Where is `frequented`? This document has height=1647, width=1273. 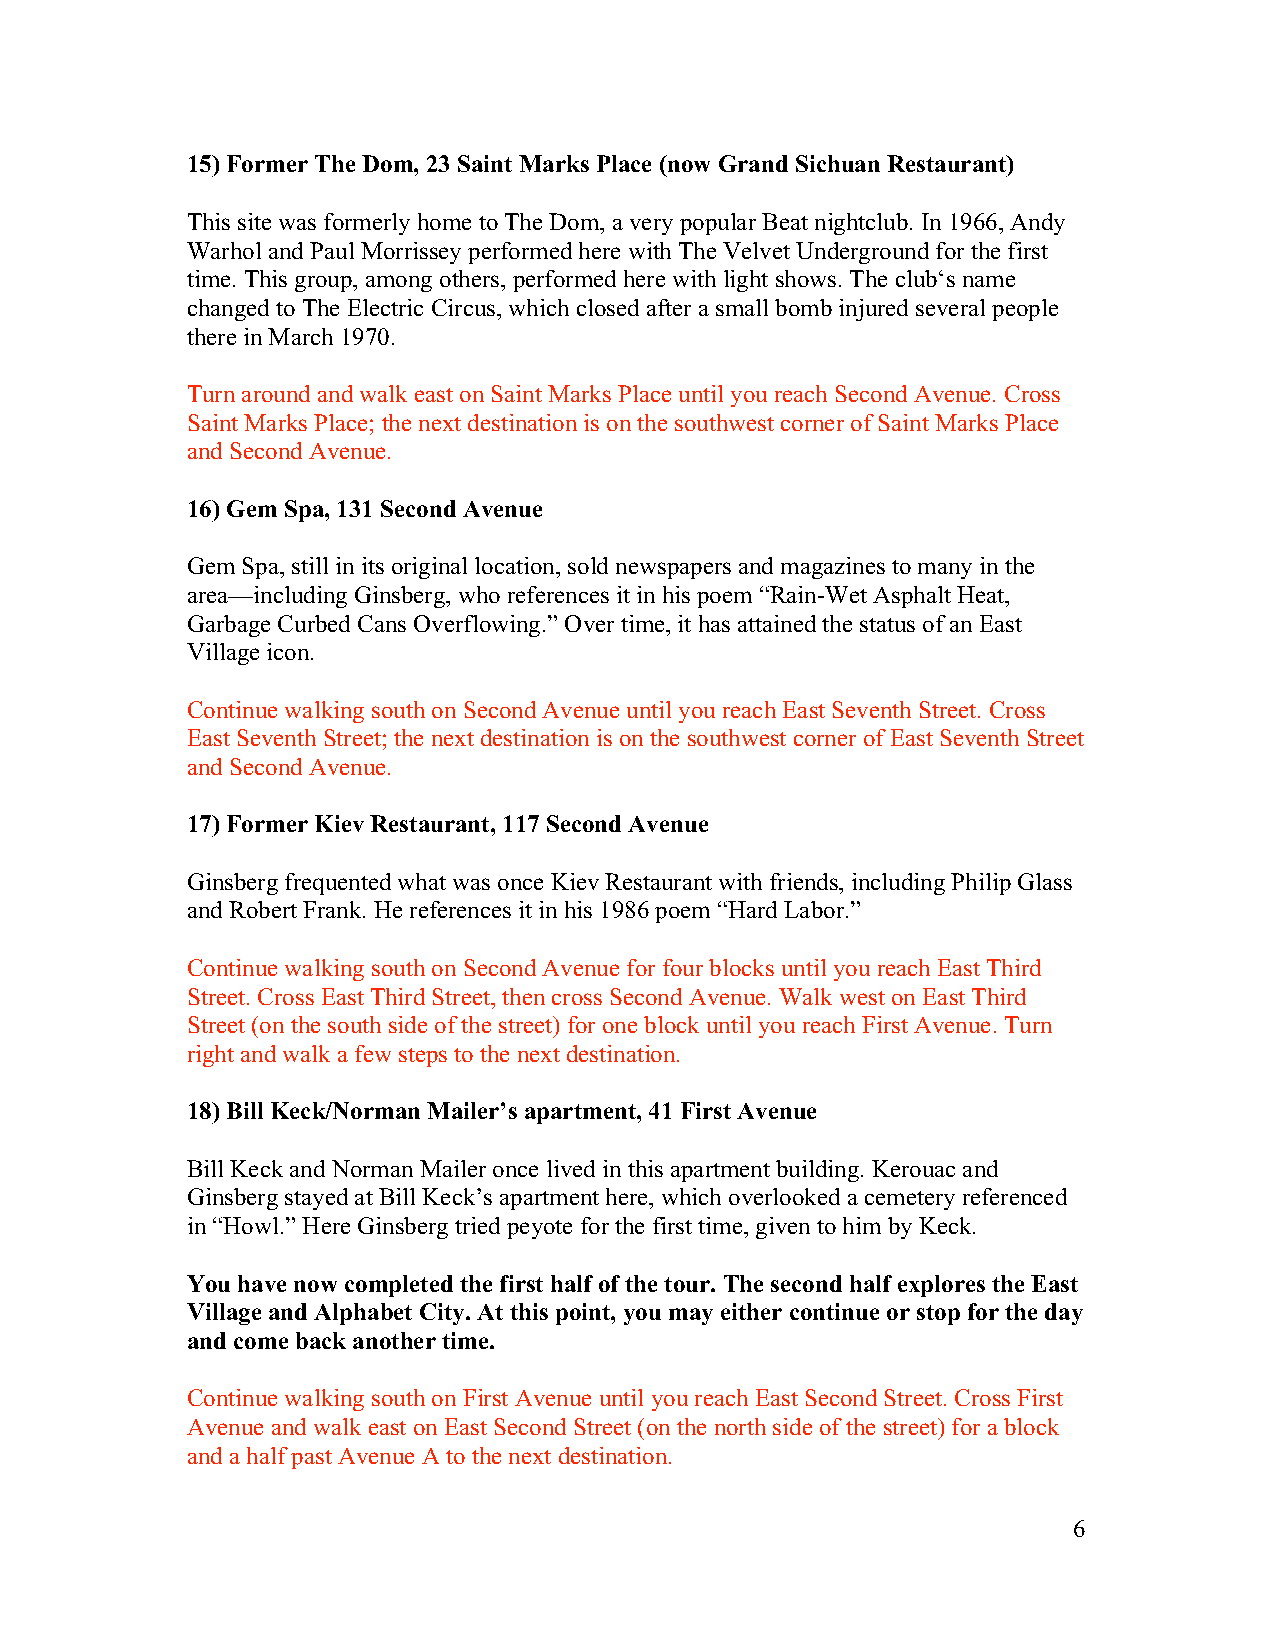
frequented is located at coordinates (338, 884).
